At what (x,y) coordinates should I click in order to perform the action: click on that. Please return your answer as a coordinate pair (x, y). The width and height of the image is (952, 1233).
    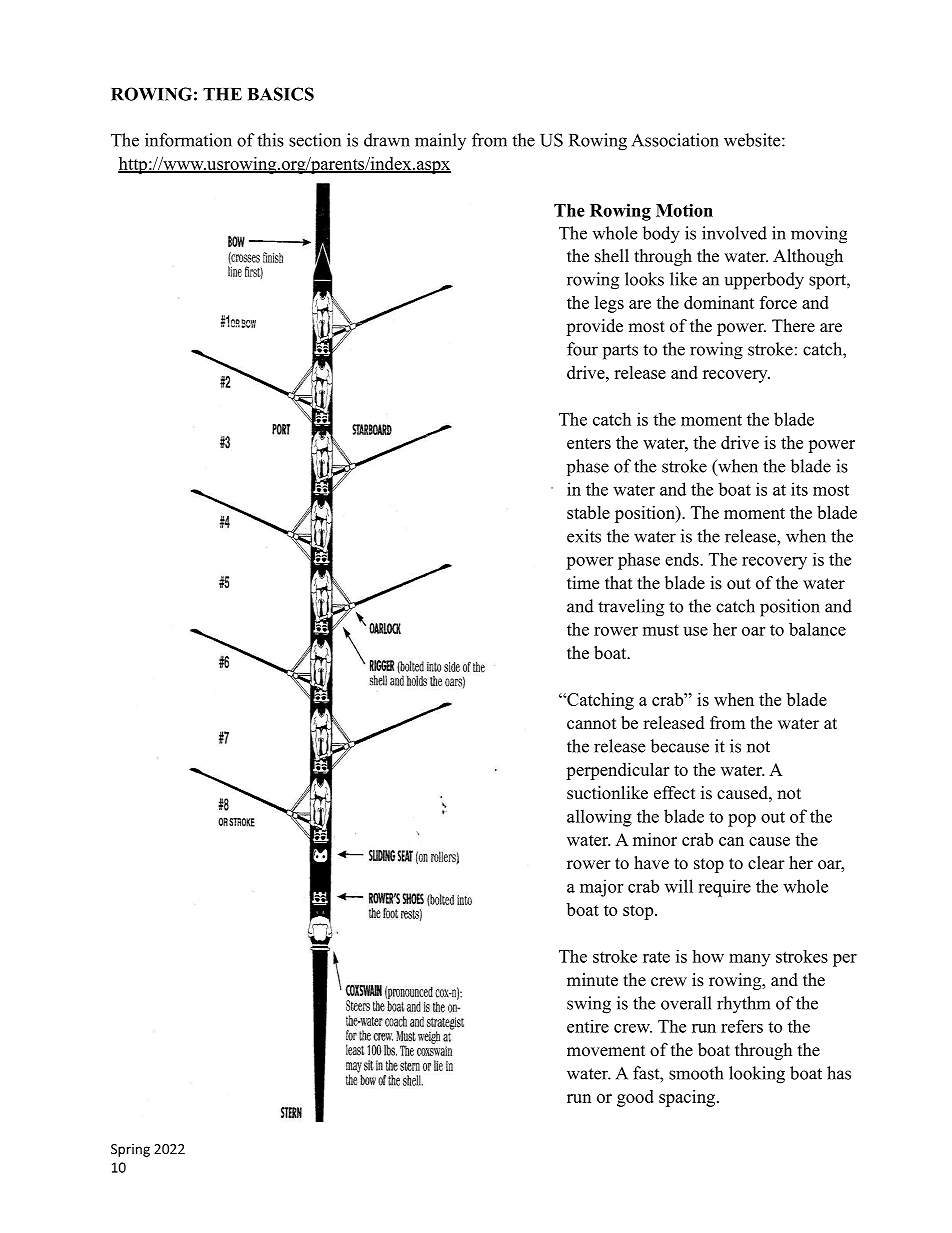
    Looking at the image, I should click on (618, 582).
